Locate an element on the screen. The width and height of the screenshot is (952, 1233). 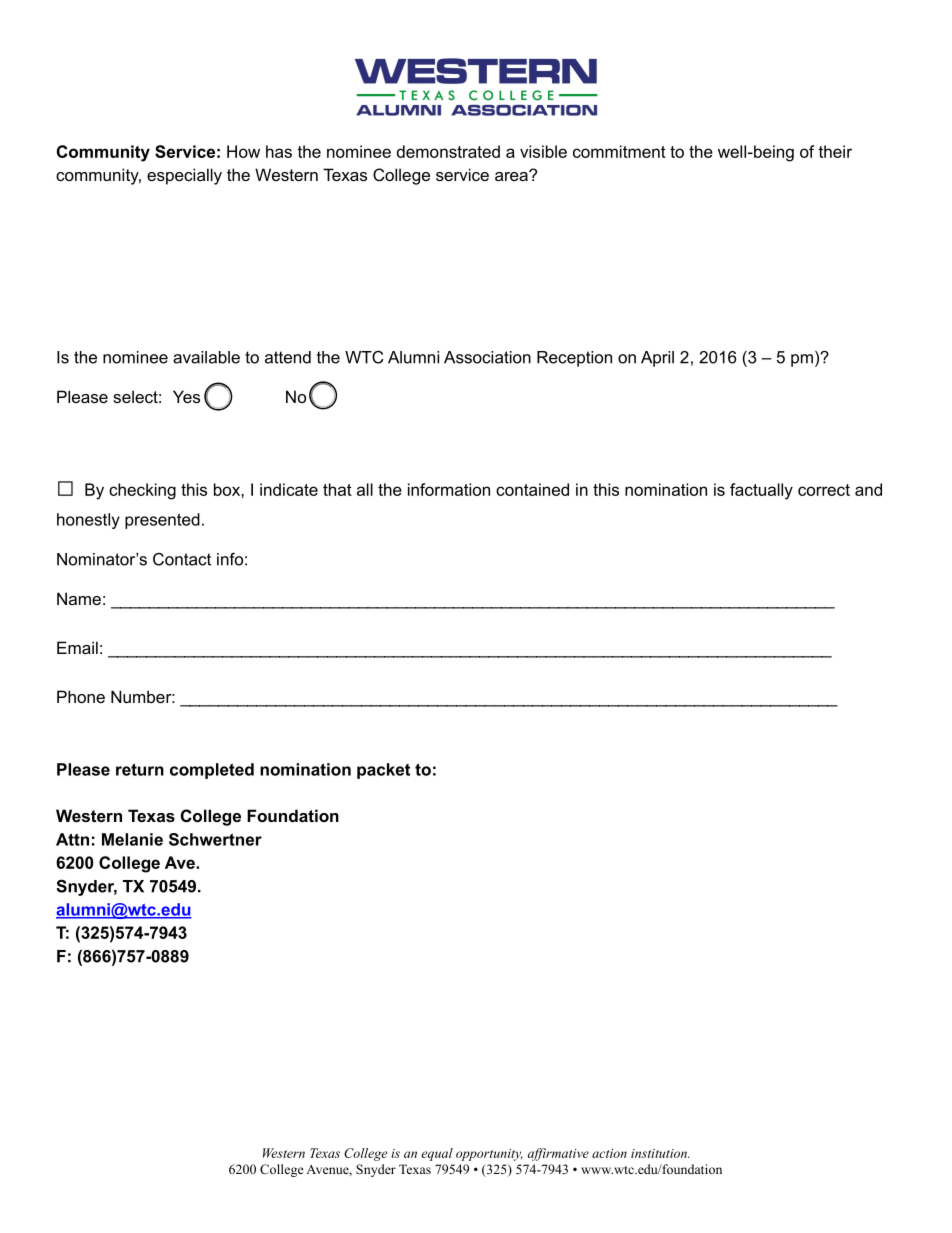
factually is located at coordinates (761, 491).
